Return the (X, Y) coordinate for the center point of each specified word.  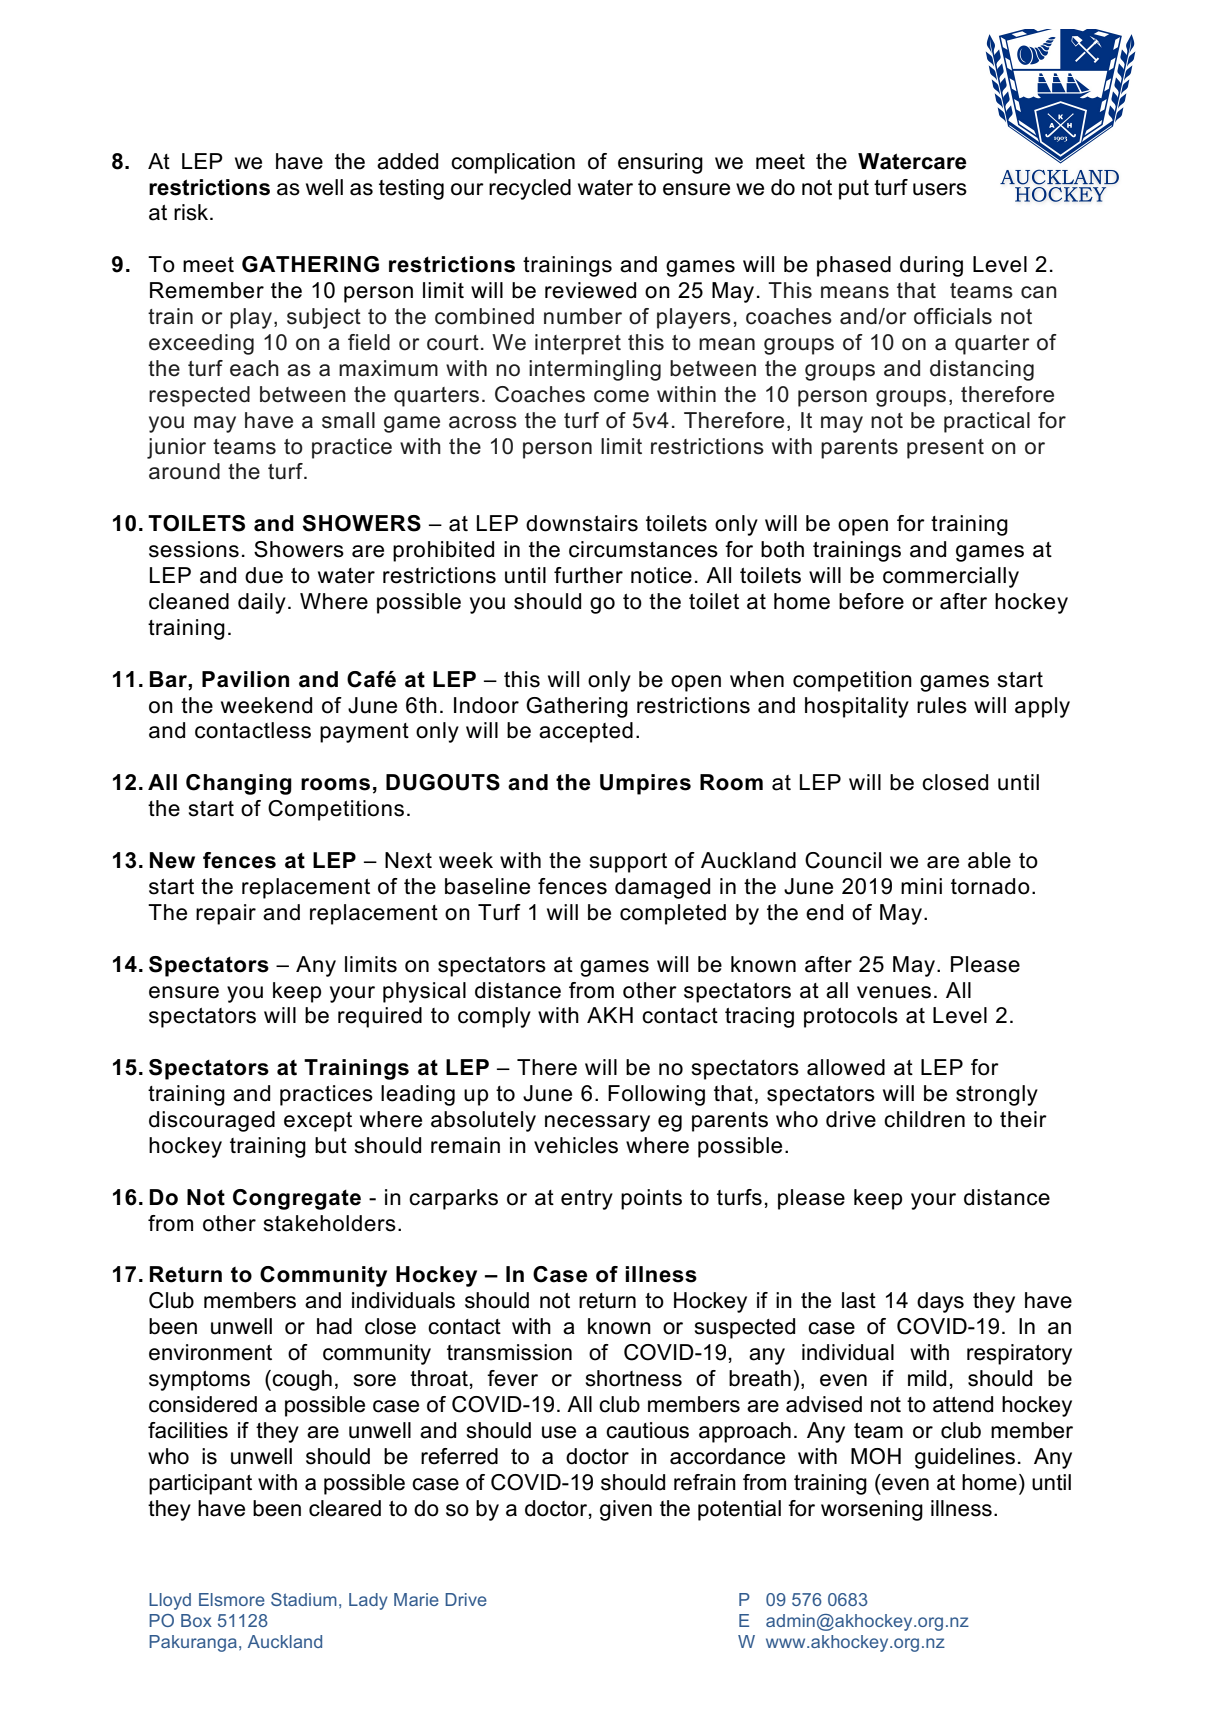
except (318, 1122)
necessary (597, 1123)
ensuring (660, 163)
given (626, 1510)
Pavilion (245, 679)
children (924, 1119)
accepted (586, 732)
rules (942, 705)
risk (192, 212)
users (940, 189)
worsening (872, 1510)
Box (196, 1620)
